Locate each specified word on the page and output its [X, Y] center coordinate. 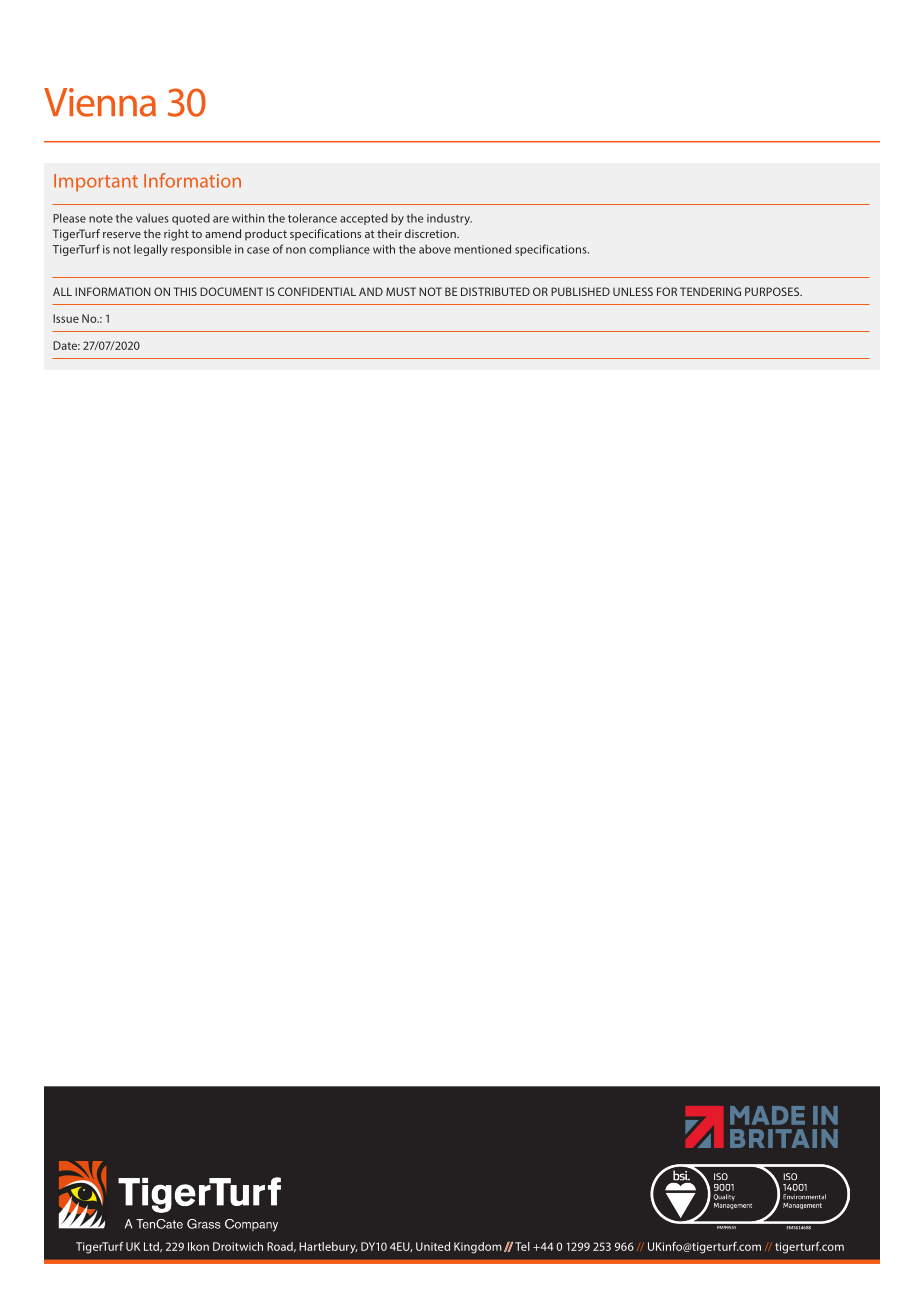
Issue [66, 318]
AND [371, 291]
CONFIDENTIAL [317, 291]
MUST [401, 291]
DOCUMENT [231, 291]
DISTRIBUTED [495, 291]
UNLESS [633, 291]
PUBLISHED [580, 291]
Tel [522, 1246]
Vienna [100, 102]
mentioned [482, 249]
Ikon [198, 1246]
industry [449, 219]
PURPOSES [773, 291]
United [433, 1246]
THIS [185, 291]
